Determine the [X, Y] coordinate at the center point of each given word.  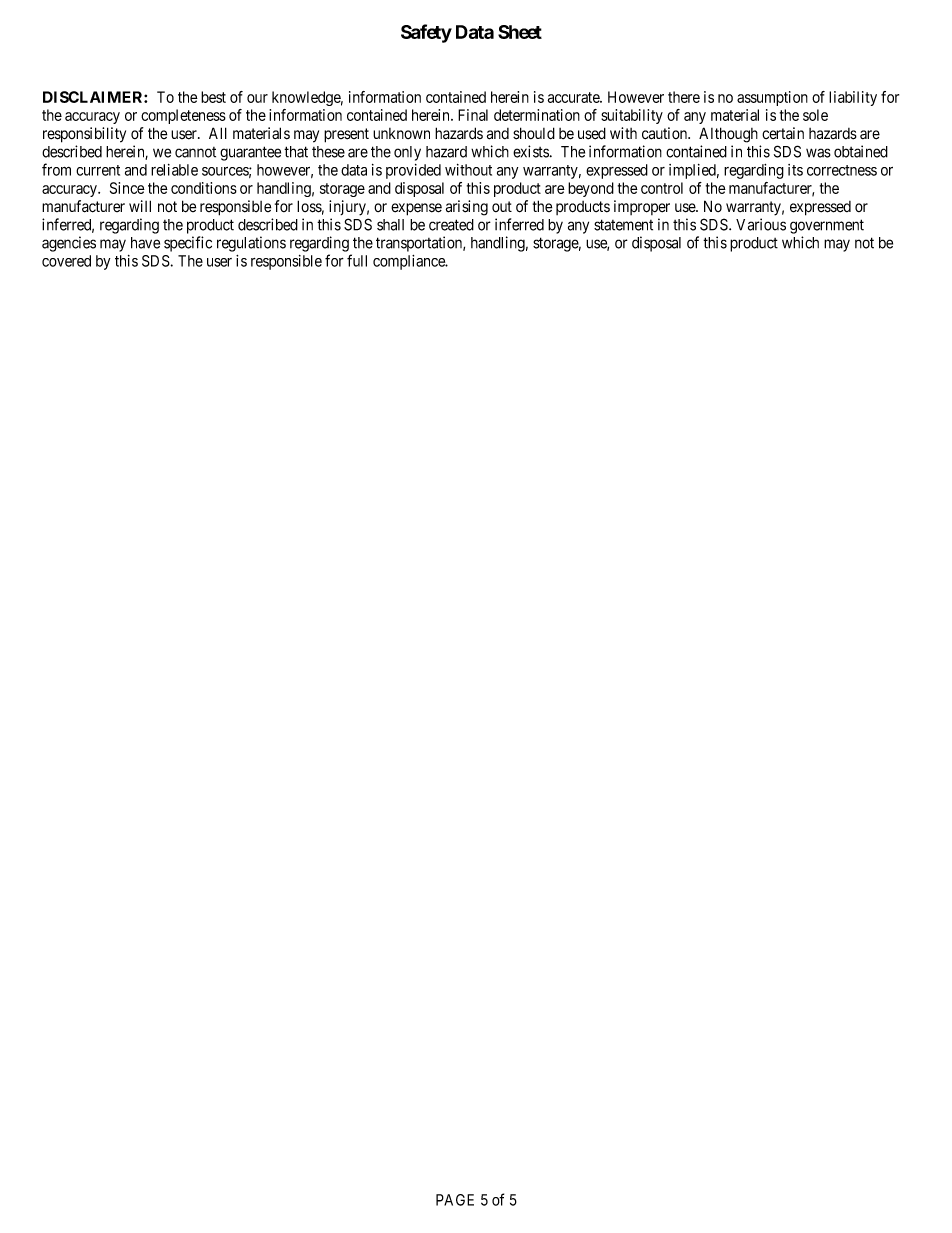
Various [761, 224]
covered [66, 261]
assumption [772, 98]
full [357, 260]
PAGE [455, 1200]
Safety [426, 33]
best [213, 97]
